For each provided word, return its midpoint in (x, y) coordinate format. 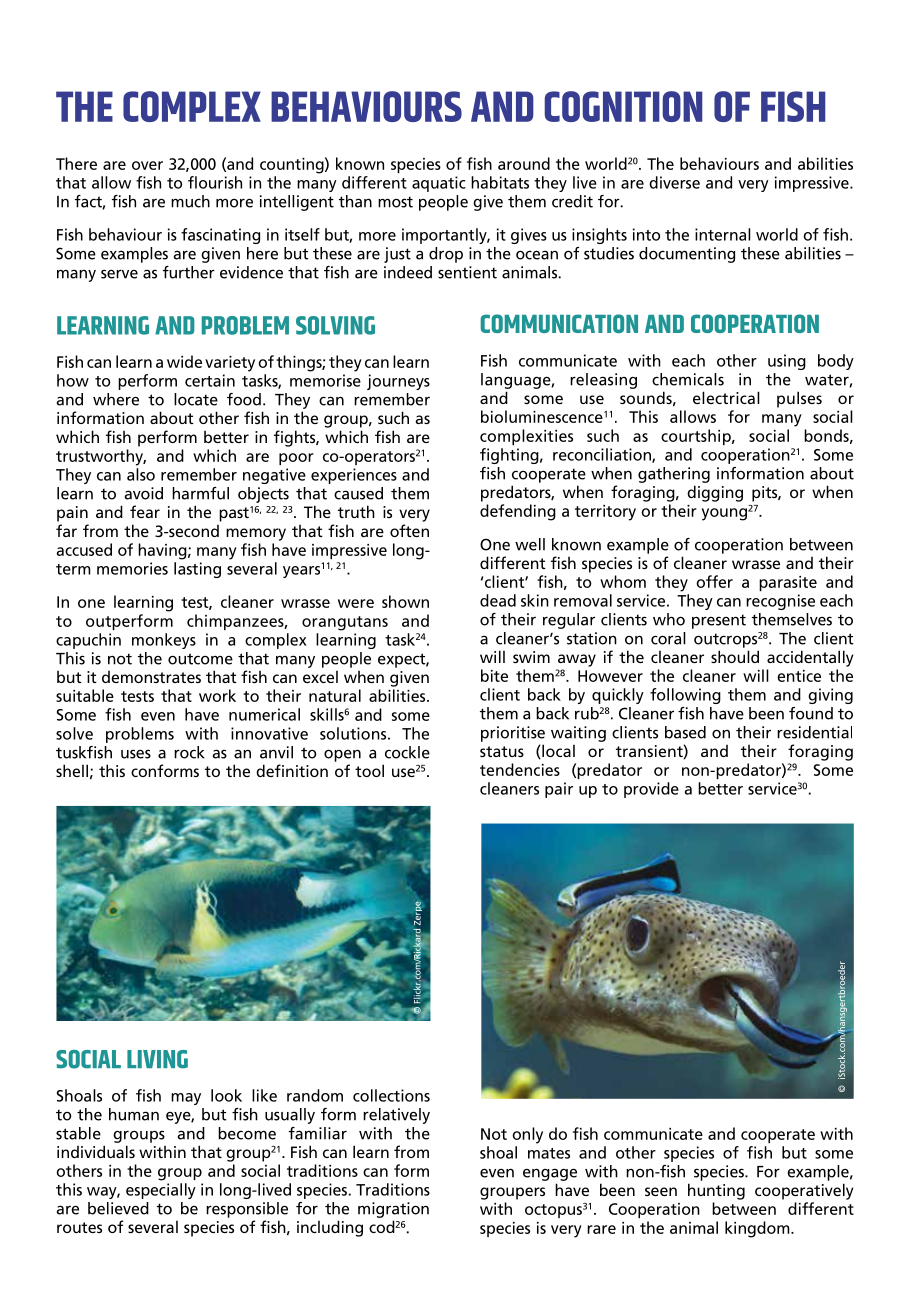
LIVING (157, 1059)
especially (161, 1191)
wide (184, 361)
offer (714, 581)
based (685, 732)
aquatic (439, 184)
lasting (197, 570)
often (409, 530)
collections (391, 1095)
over (147, 165)
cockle (407, 752)
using (787, 362)
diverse (674, 182)
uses (136, 754)
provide (651, 790)
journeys (398, 382)
